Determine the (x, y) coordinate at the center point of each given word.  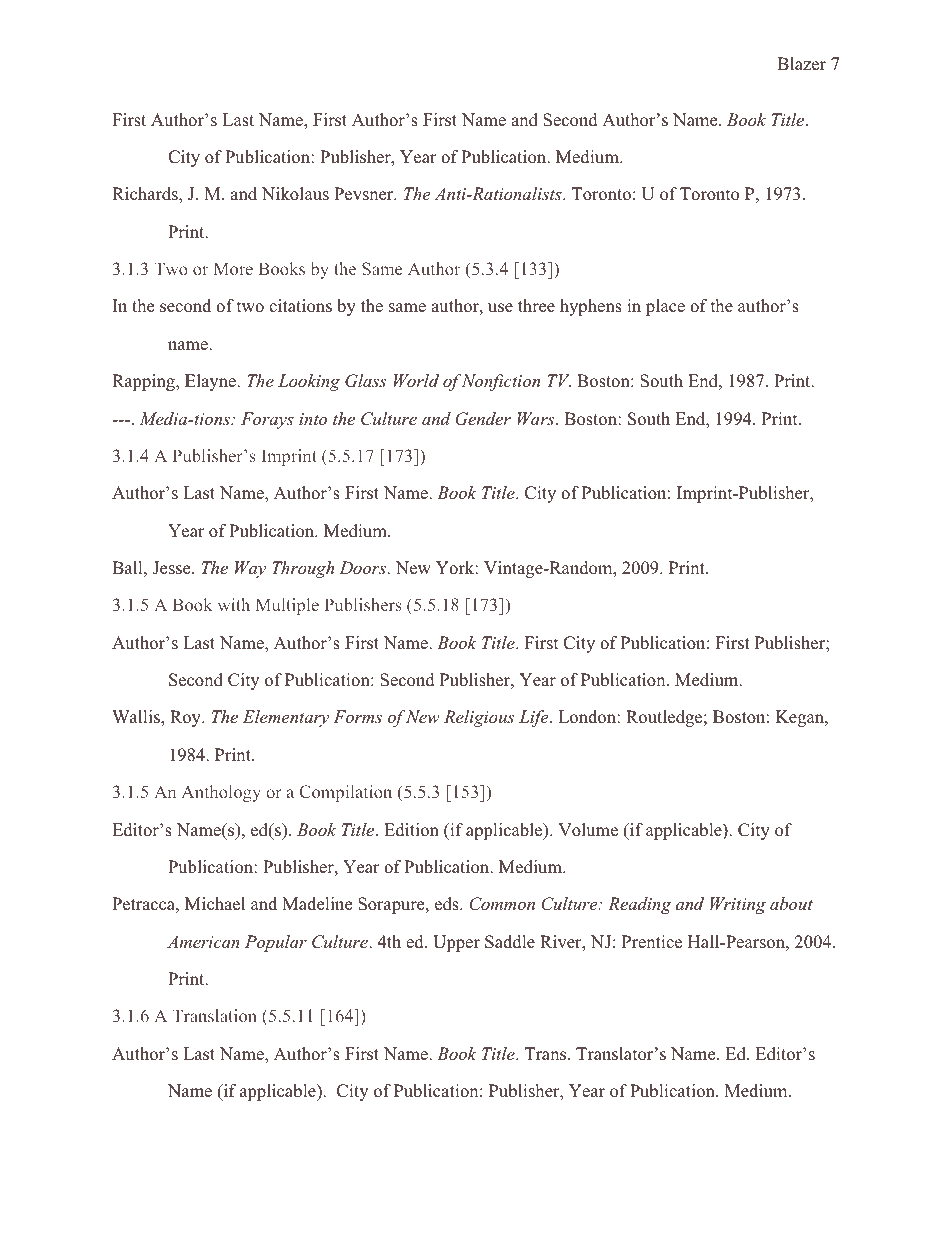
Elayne (211, 382)
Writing (738, 905)
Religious (479, 718)
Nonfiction (501, 382)
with (234, 604)
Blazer (801, 64)
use (500, 308)
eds (448, 904)
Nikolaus (295, 194)
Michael (215, 904)
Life (535, 718)
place (665, 307)
